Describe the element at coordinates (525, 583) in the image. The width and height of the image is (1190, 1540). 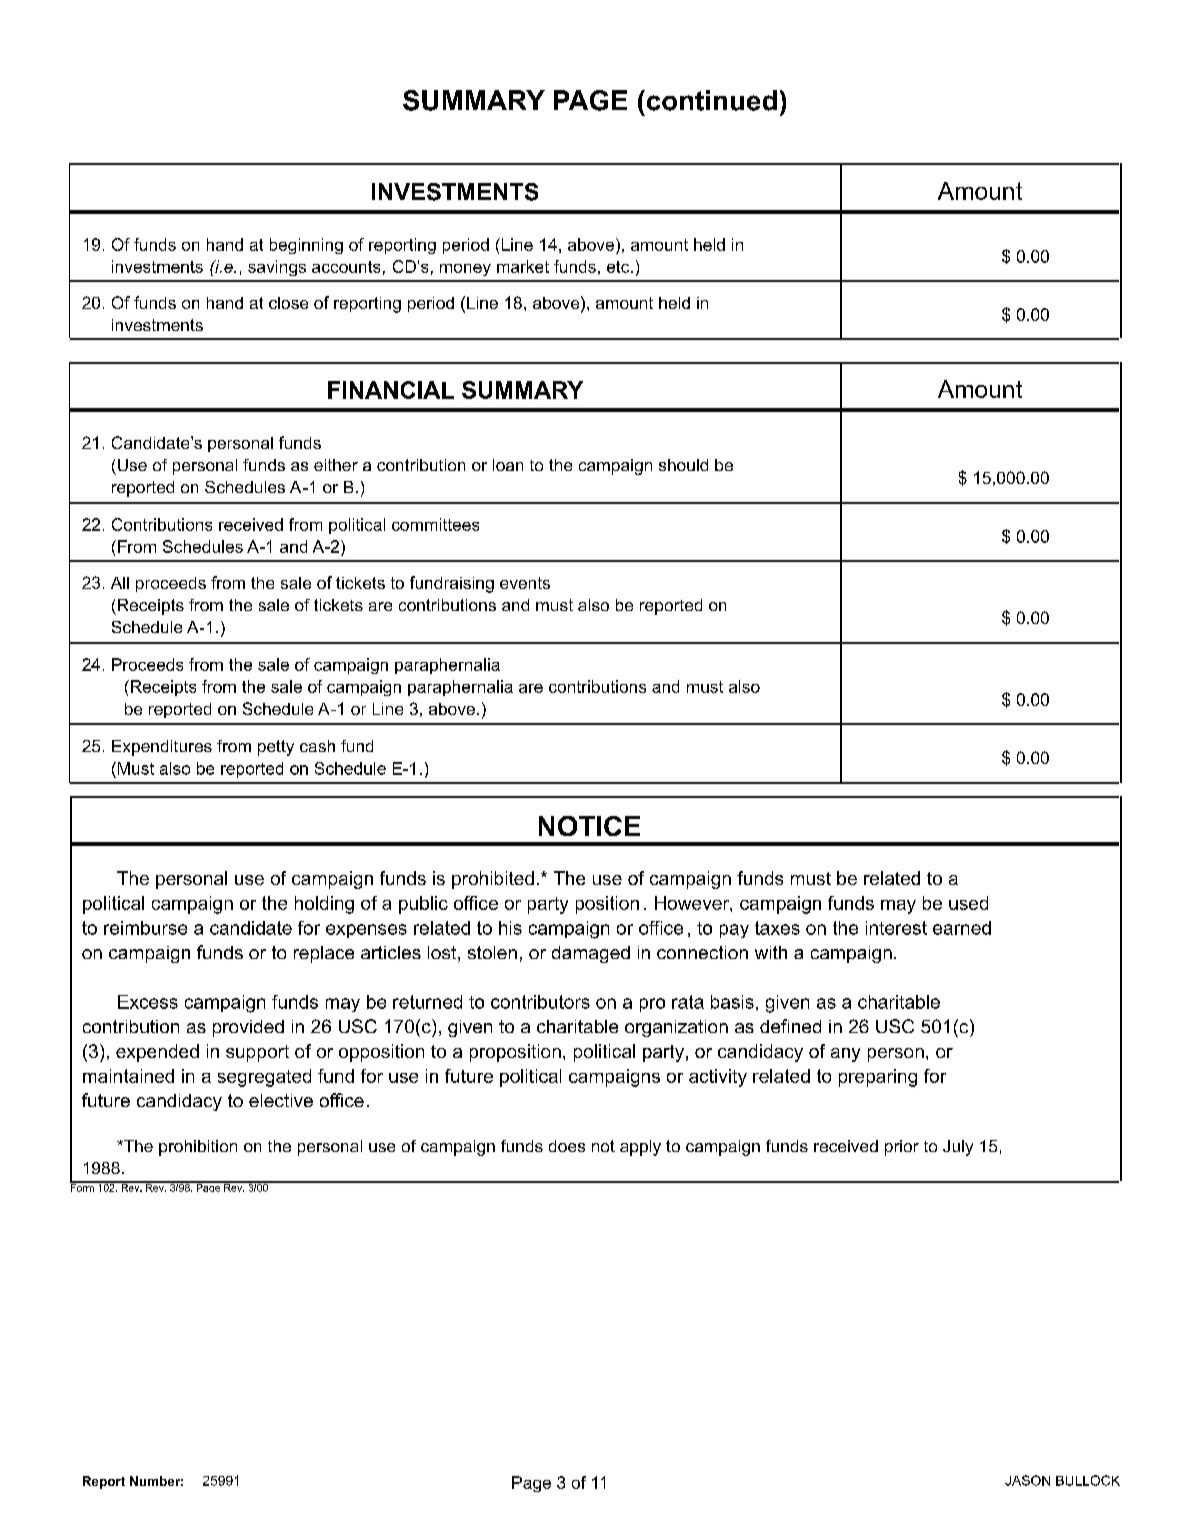
I see `events` at that location.
